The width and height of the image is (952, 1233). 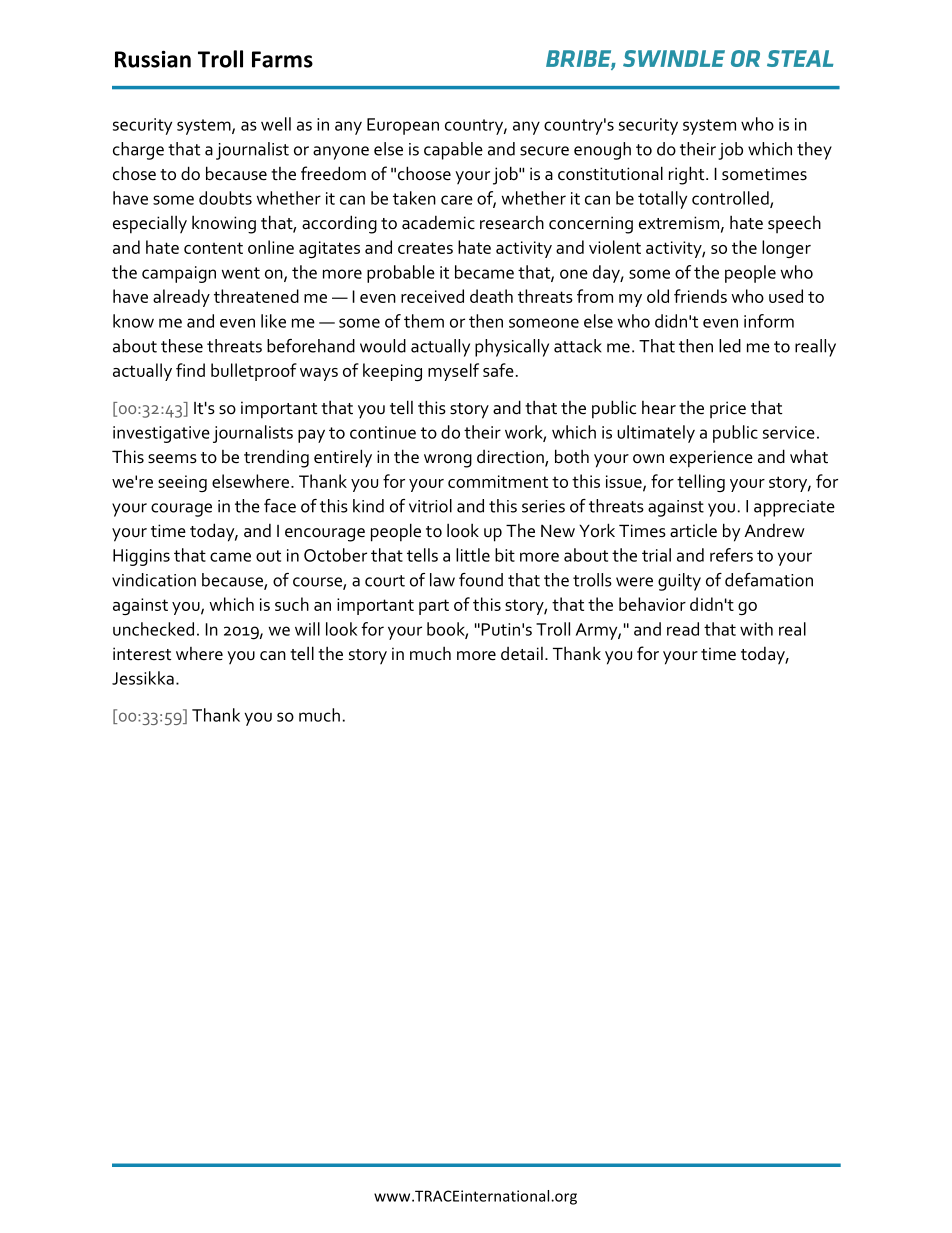 What do you see at coordinates (679, 223) in the image?
I see `extremism` at bounding box center [679, 223].
